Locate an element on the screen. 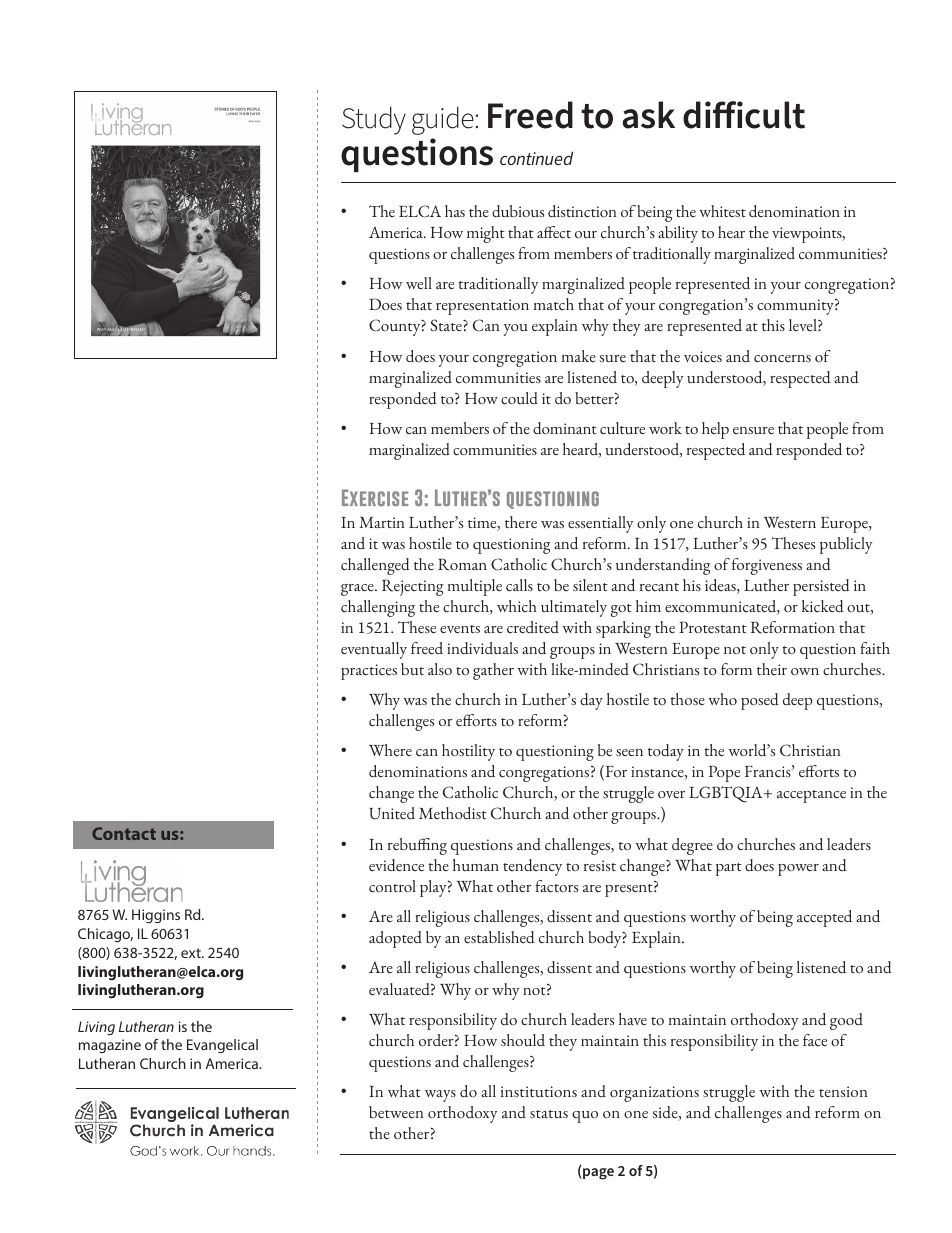 The height and width of the screenshot is (1233, 952). difficult is located at coordinates (744, 115).
